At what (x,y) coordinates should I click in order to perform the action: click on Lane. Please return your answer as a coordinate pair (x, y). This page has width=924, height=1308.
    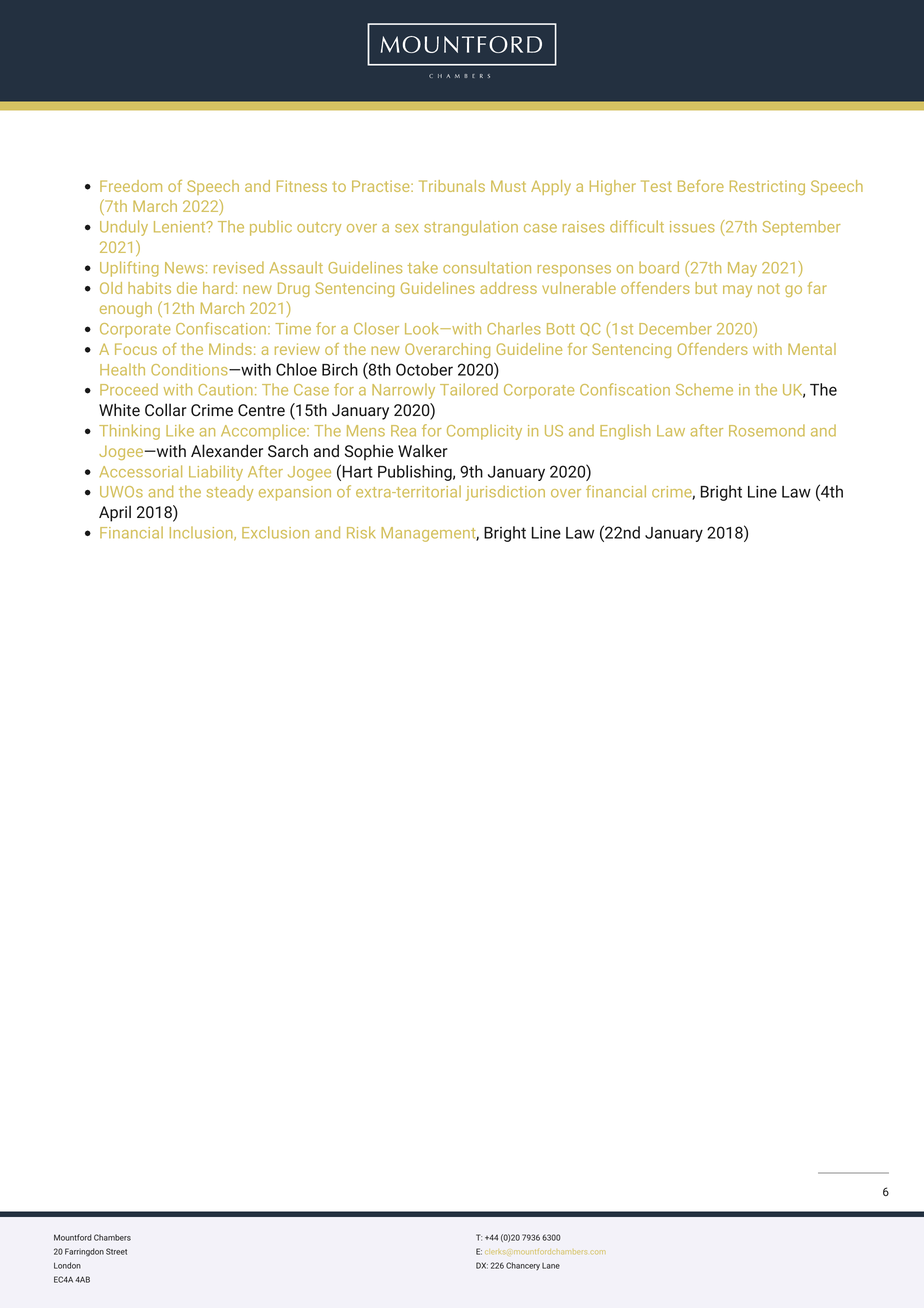
    Looking at the image, I should click on (551, 1266).
